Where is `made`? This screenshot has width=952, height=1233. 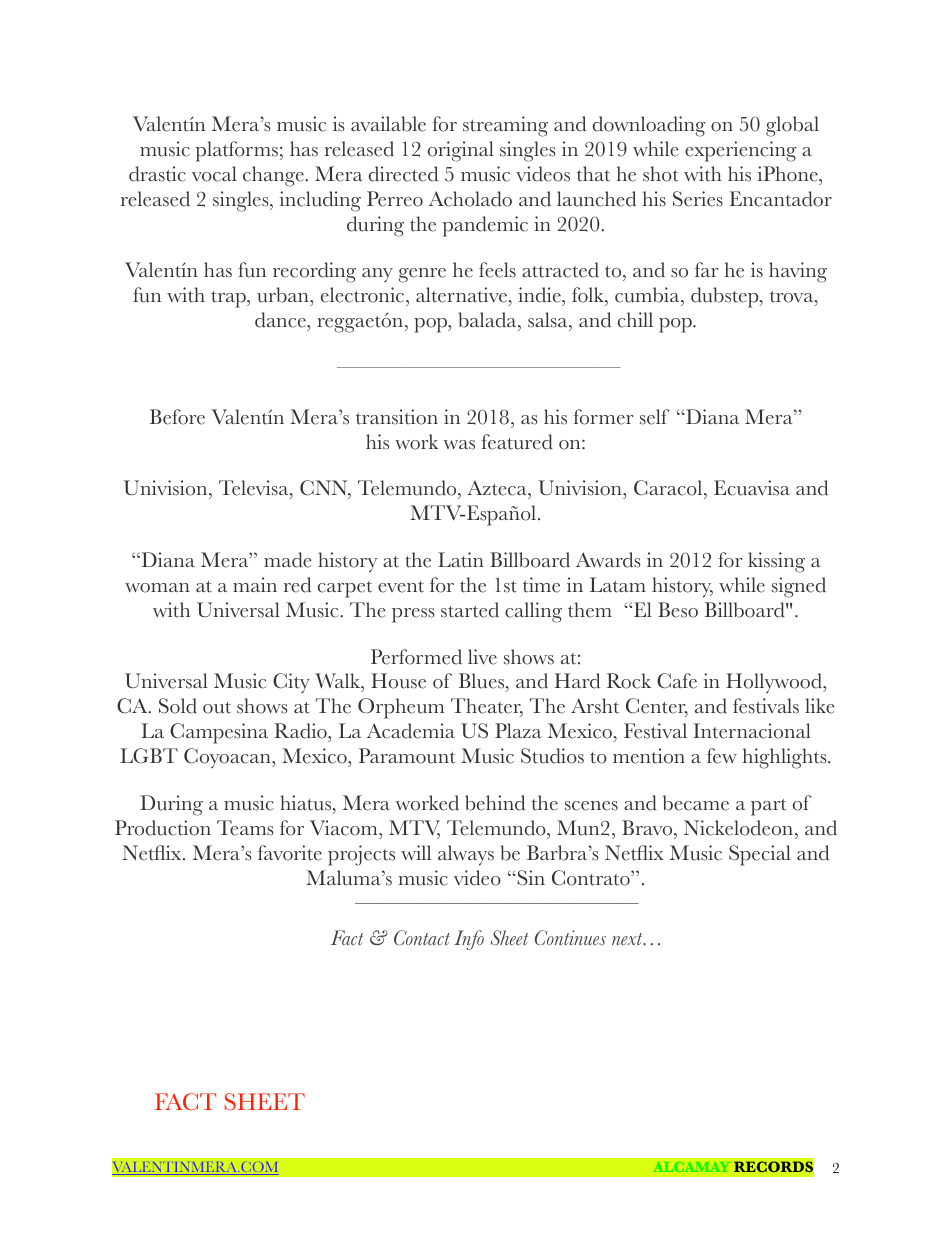
made is located at coordinates (288, 560).
